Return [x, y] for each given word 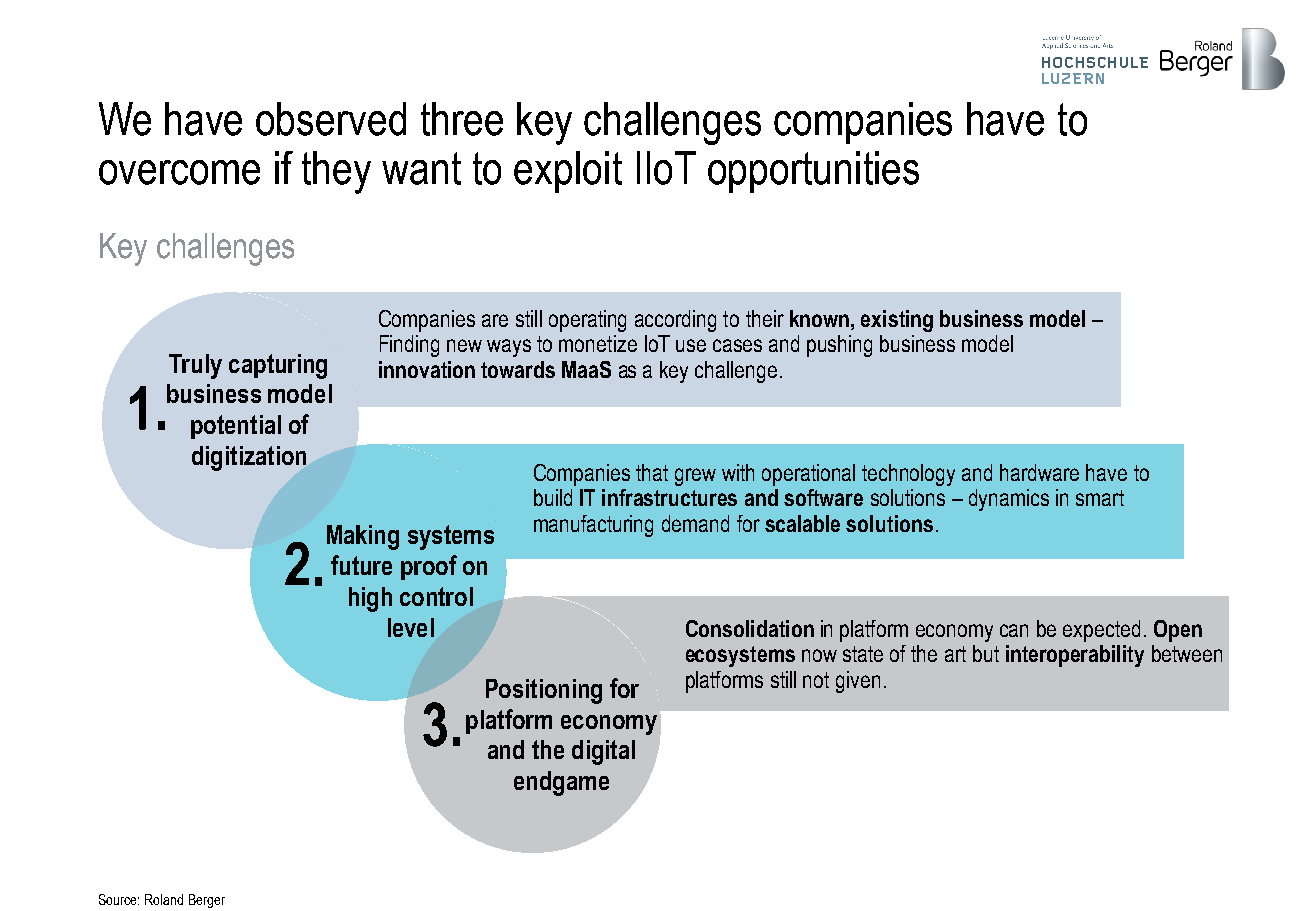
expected [1101, 631]
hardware [1039, 472]
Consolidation [750, 628]
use [691, 345]
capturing [278, 366]
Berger [207, 901]
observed [331, 119]
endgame [561, 783]
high [370, 599]
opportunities [813, 172]
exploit [568, 172]
